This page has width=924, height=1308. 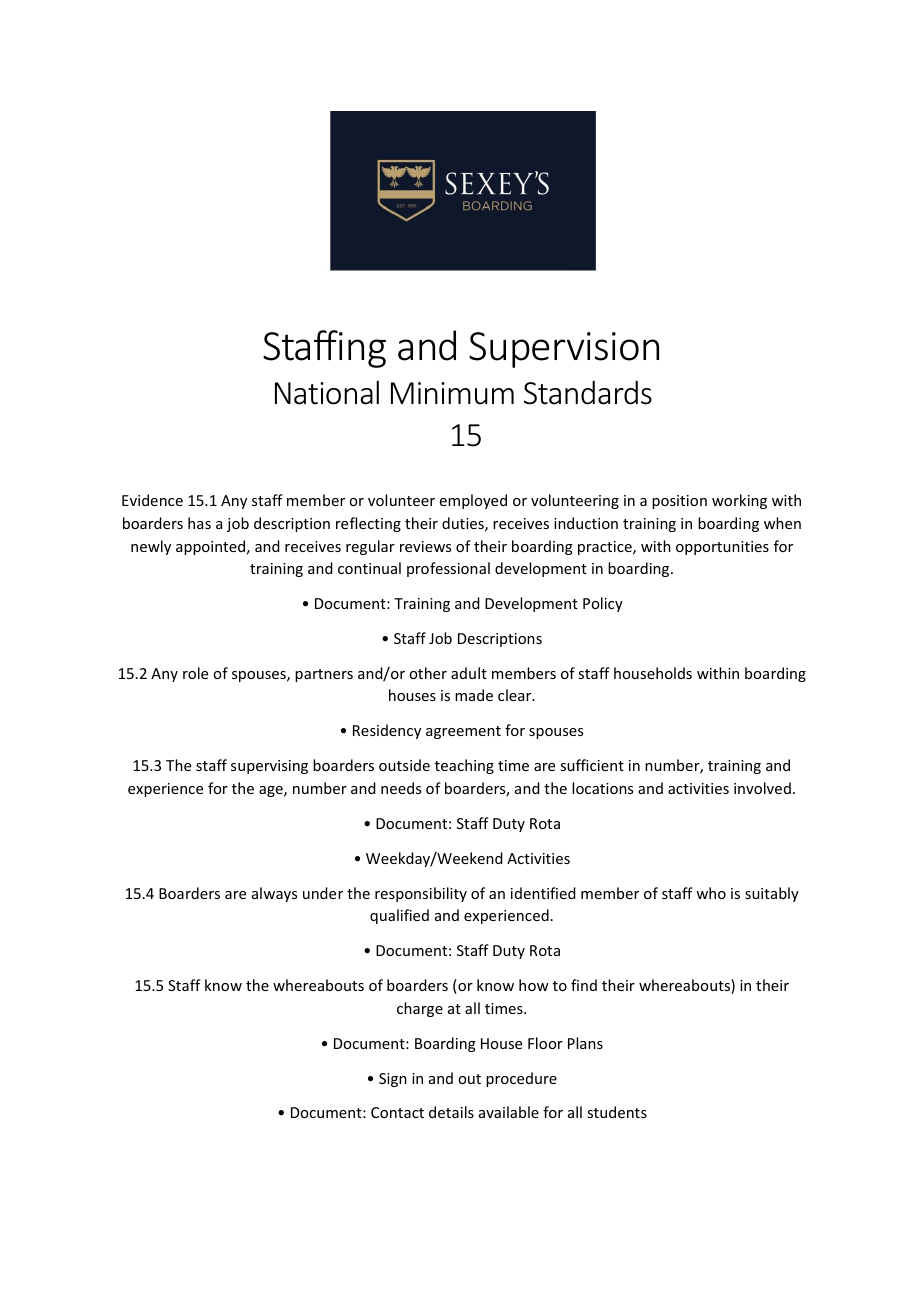 I want to click on has, so click(x=199, y=523).
